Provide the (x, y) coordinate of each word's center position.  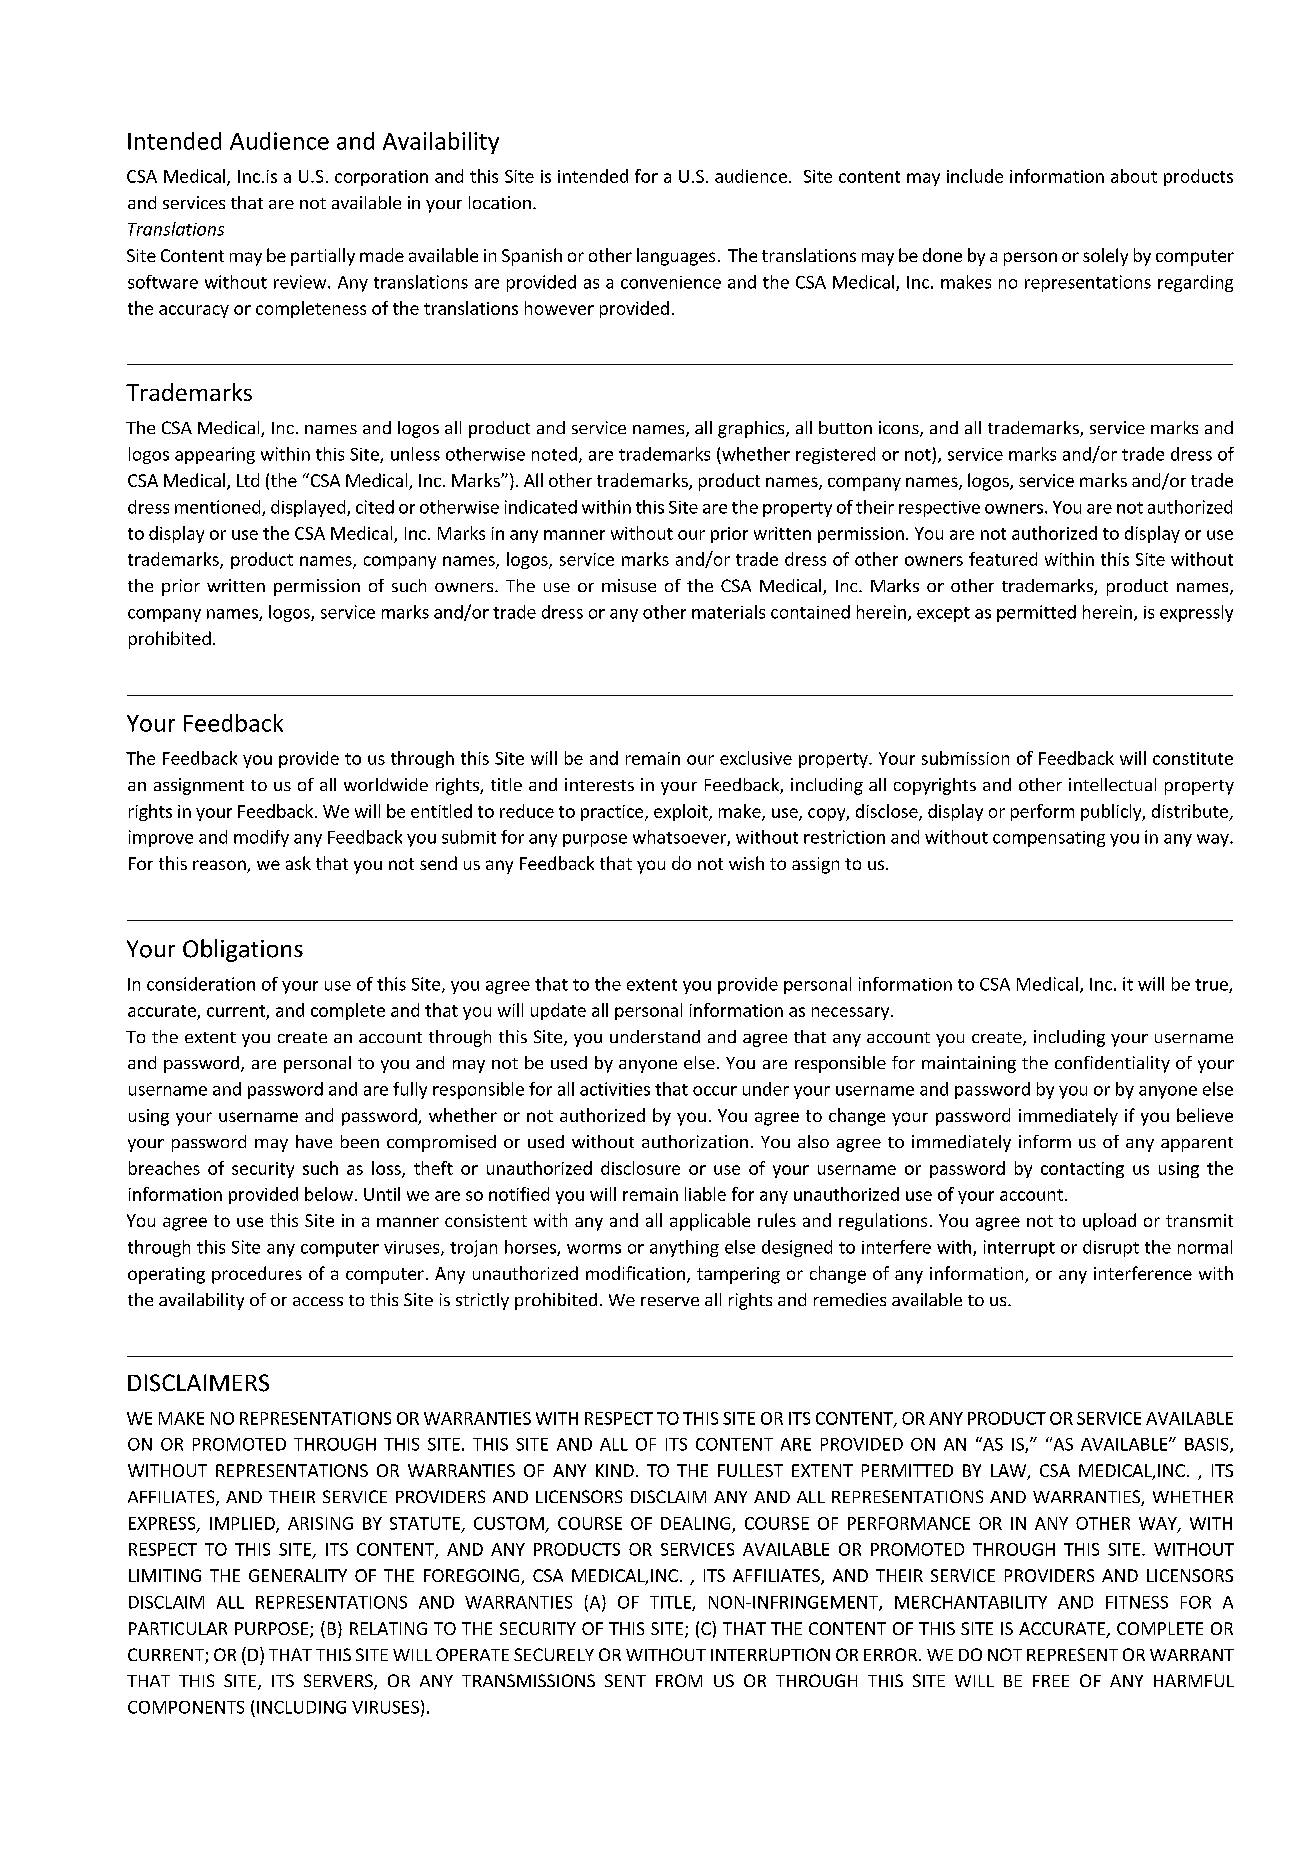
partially (323, 257)
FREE (1051, 1681)
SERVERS (339, 1682)
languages (676, 257)
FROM (679, 1680)
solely (1105, 257)
